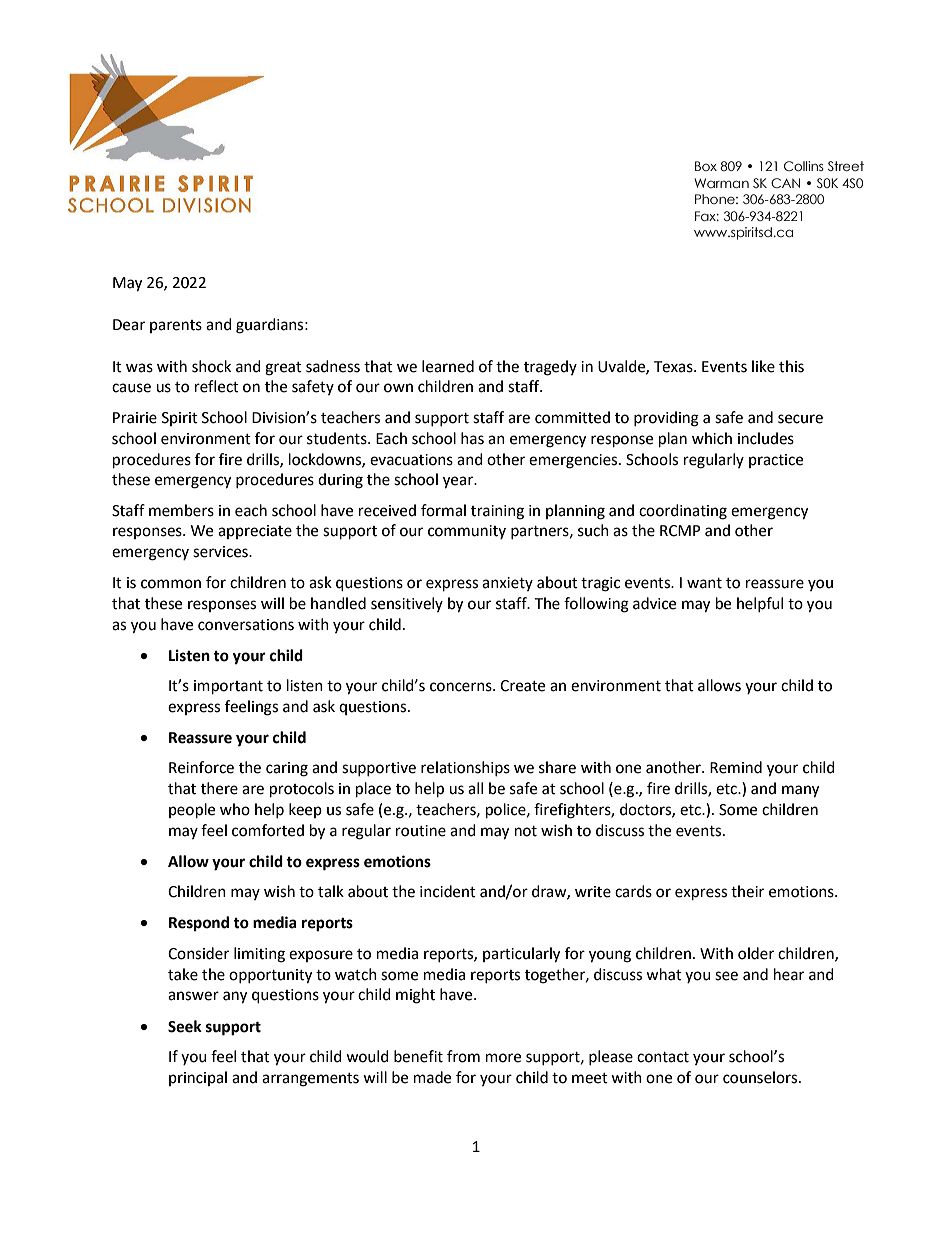 Image resolution: width=952 pixels, height=1233 pixels. What do you see at coordinates (507, 584) in the image?
I see `anxiety` at bounding box center [507, 584].
